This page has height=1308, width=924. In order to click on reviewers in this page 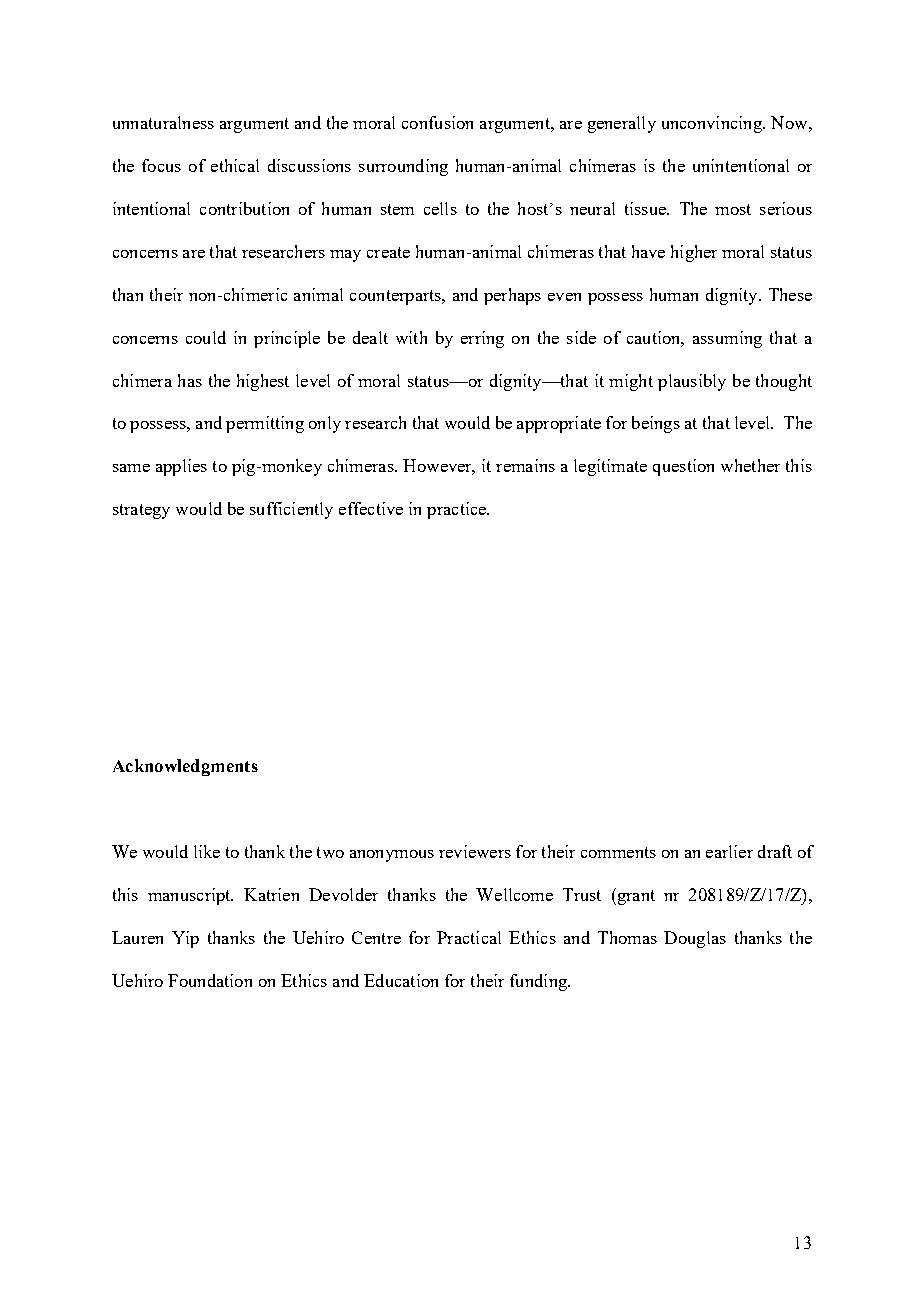, I will do `click(475, 851)`.
